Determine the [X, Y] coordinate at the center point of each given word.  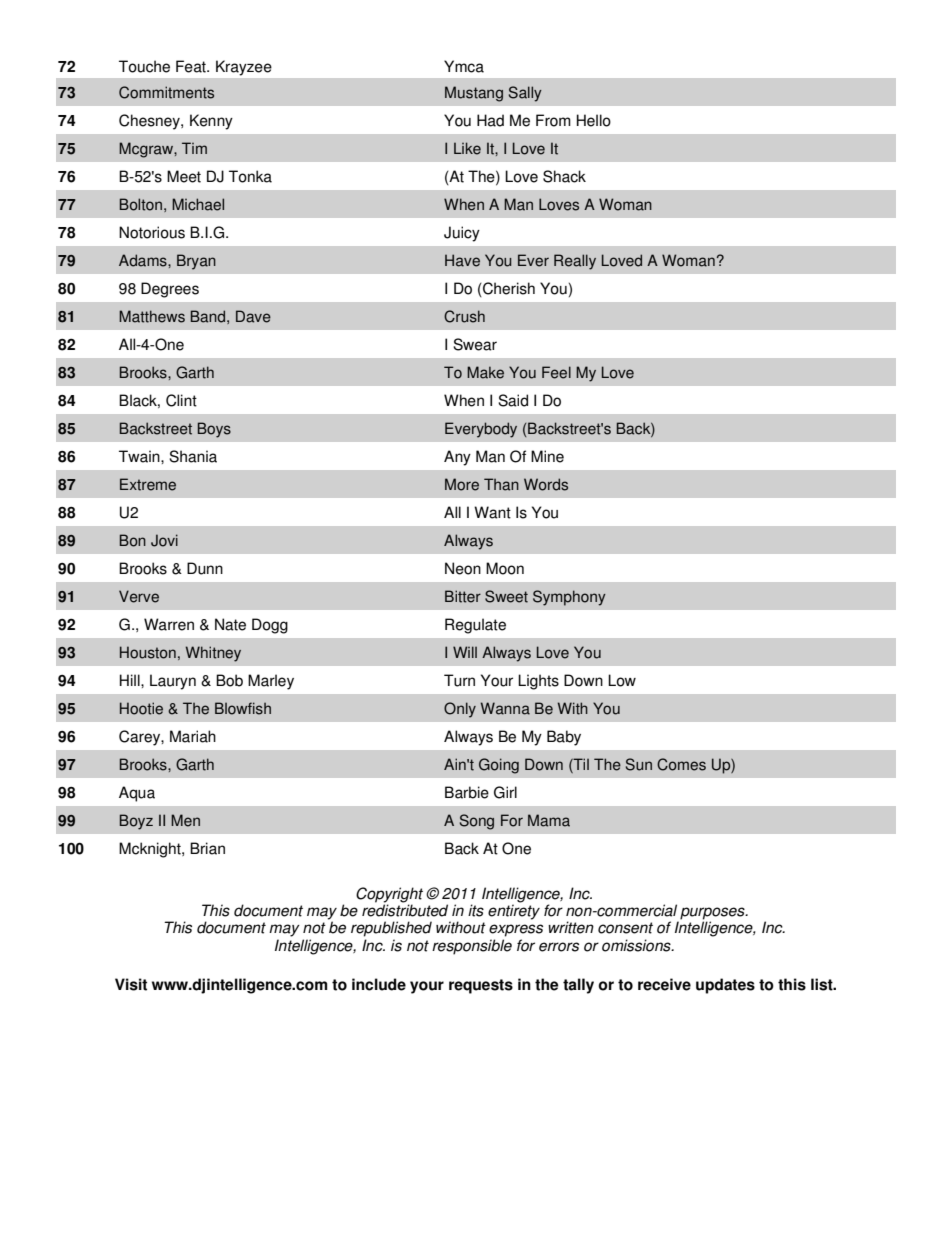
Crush [464, 316]
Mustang [474, 94]
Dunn [205, 568]
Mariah [193, 736]
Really [575, 262]
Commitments [166, 92]
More [462, 484]
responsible [472, 947]
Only [460, 710]
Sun [639, 764]
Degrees [170, 290]
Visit [131, 984]
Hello [594, 120]
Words [546, 484]
